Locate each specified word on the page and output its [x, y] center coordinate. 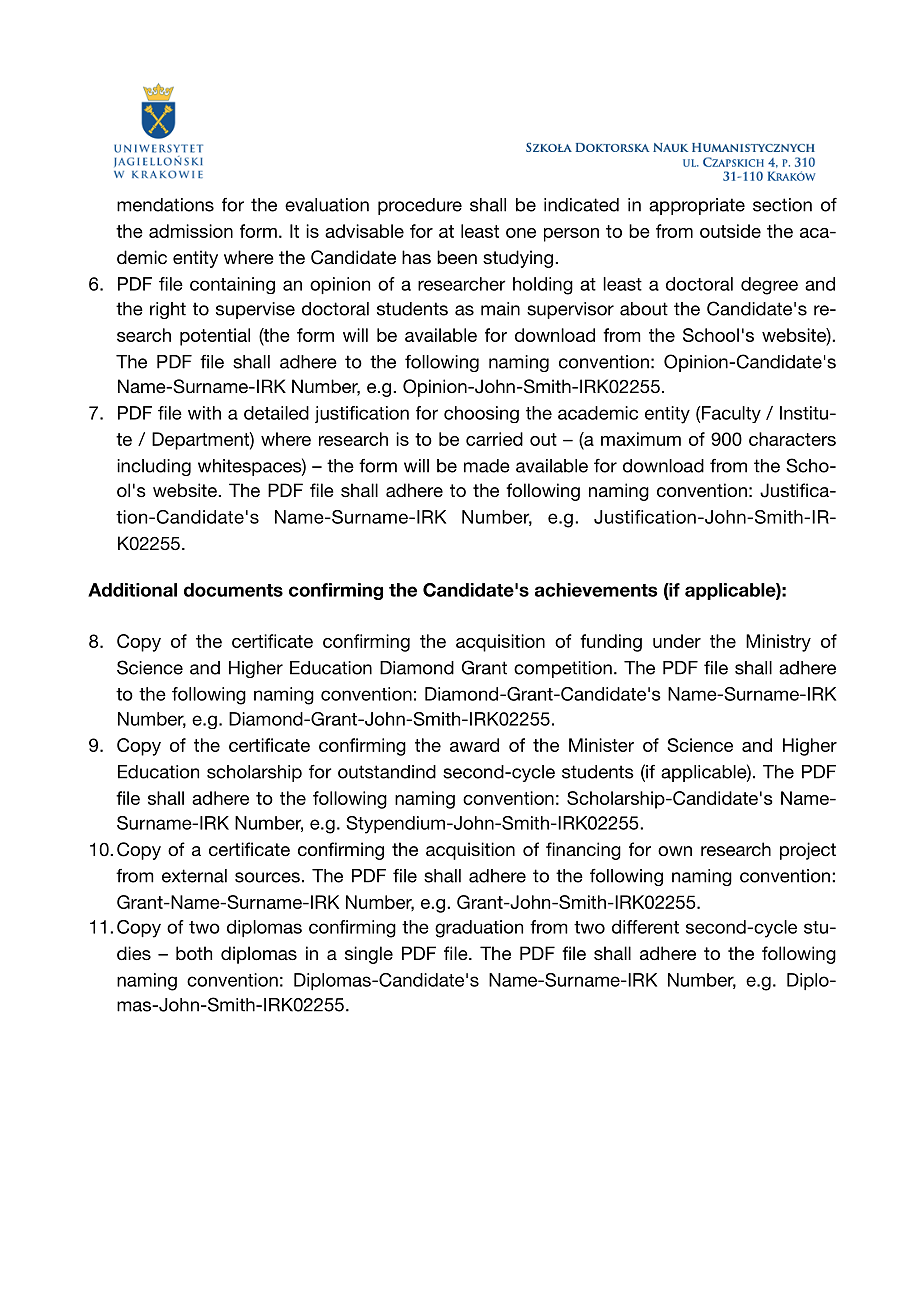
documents [233, 590]
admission [191, 231]
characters [792, 439]
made [487, 466]
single [369, 955]
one [521, 233]
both [194, 953]
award [474, 745]
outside [730, 231]
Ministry [778, 643]
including [154, 467]
